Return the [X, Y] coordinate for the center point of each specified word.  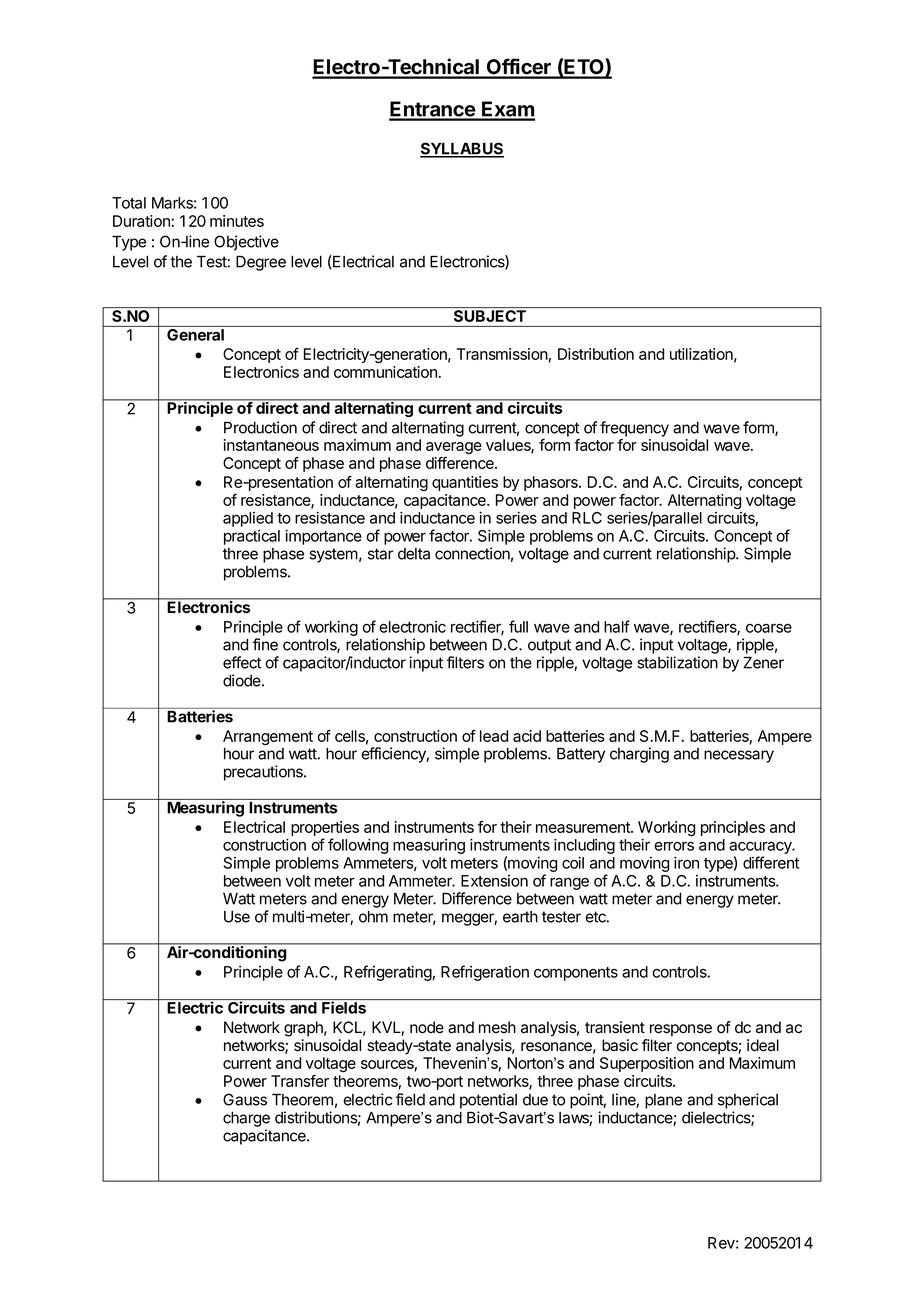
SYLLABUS [462, 149]
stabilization [677, 662]
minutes [237, 221]
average [454, 449]
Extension [494, 881]
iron [686, 862]
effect [242, 662]
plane [663, 1101]
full [518, 626]
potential [488, 1101]
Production [260, 427]
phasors [552, 483]
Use [237, 917]
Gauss [245, 1099]
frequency [634, 429]
